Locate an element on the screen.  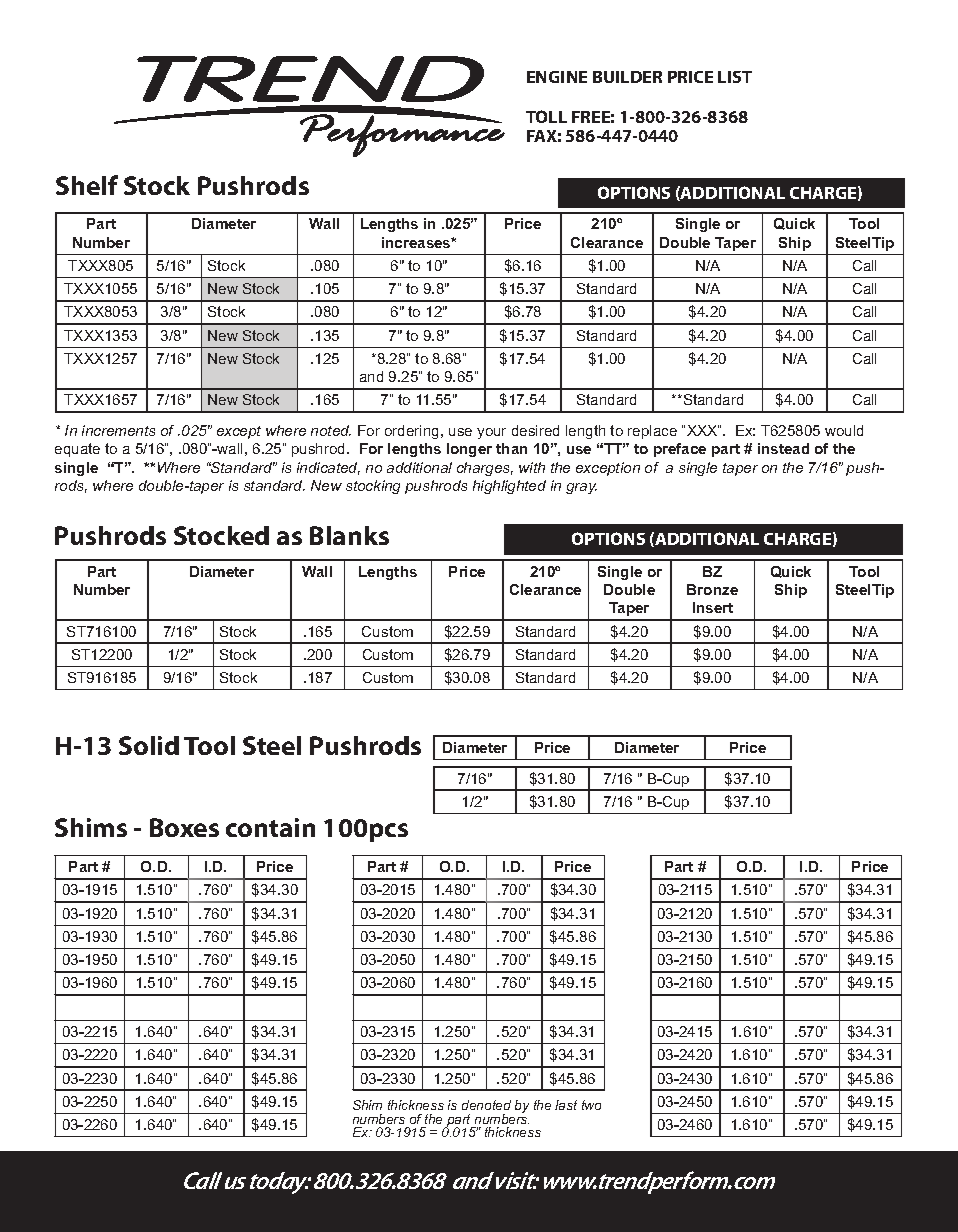
Solid is located at coordinates (149, 745).
